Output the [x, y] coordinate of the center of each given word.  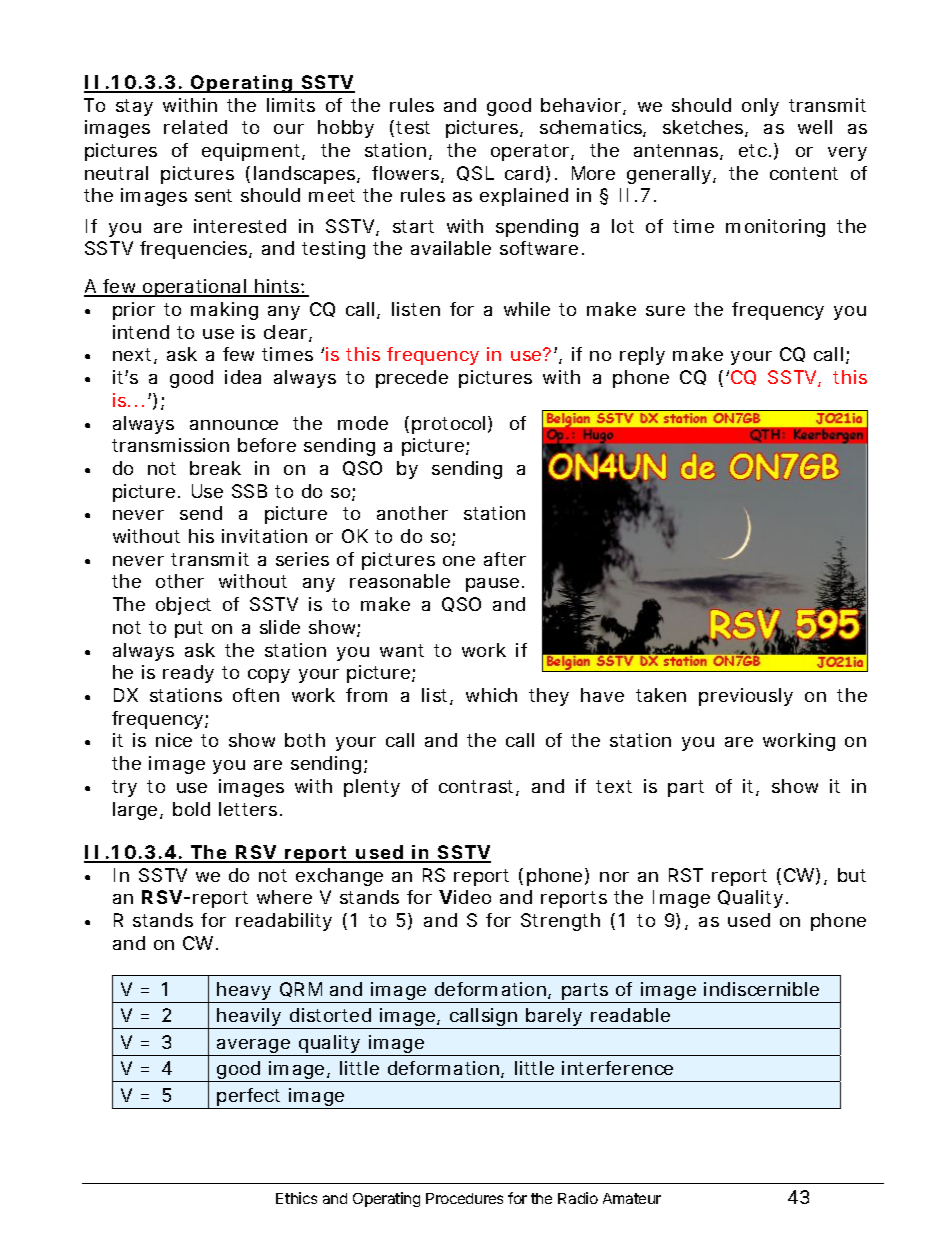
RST [686, 875]
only [760, 107]
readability [284, 922]
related [195, 127]
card [524, 173]
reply [642, 356]
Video [465, 897]
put [189, 629]
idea [243, 377]
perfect [250, 1098]
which [491, 695]
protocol [448, 425]
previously [746, 697]
